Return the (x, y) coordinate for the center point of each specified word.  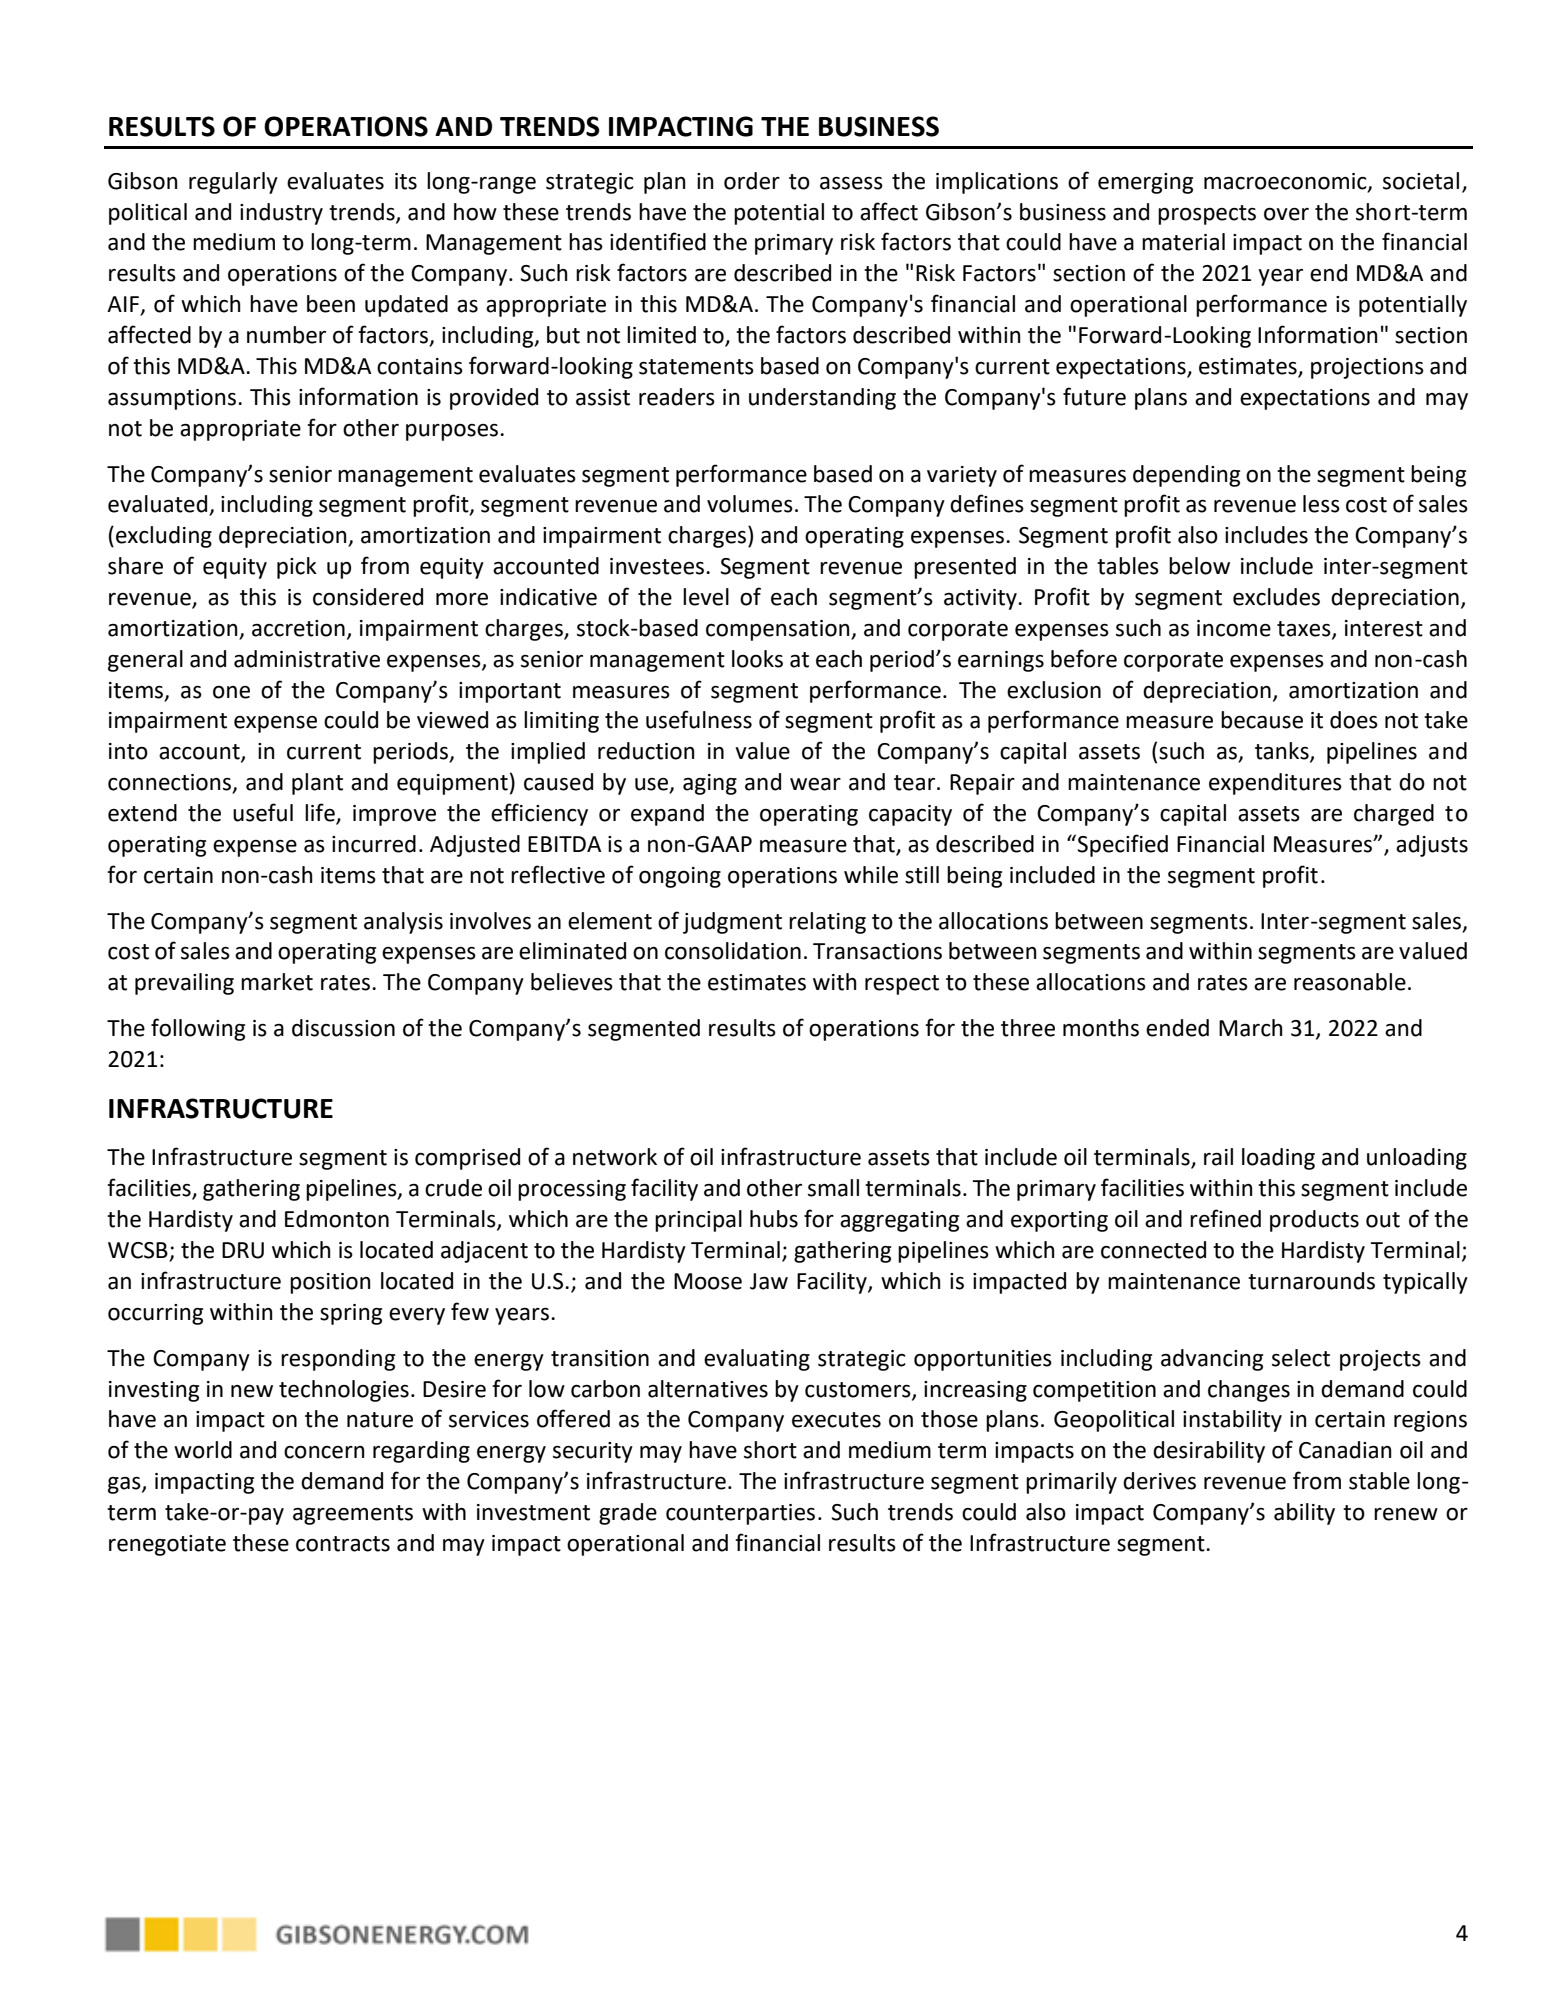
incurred (374, 844)
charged (1394, 815)
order (752, 181)
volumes (750, 504)
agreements (353, 1515)
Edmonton (337, 1219)
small (833, 1188)
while (871, 875)
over (1286, 214)
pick (297, 568)
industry (281, 214)
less (1321, 504)
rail (1218, 1157)
